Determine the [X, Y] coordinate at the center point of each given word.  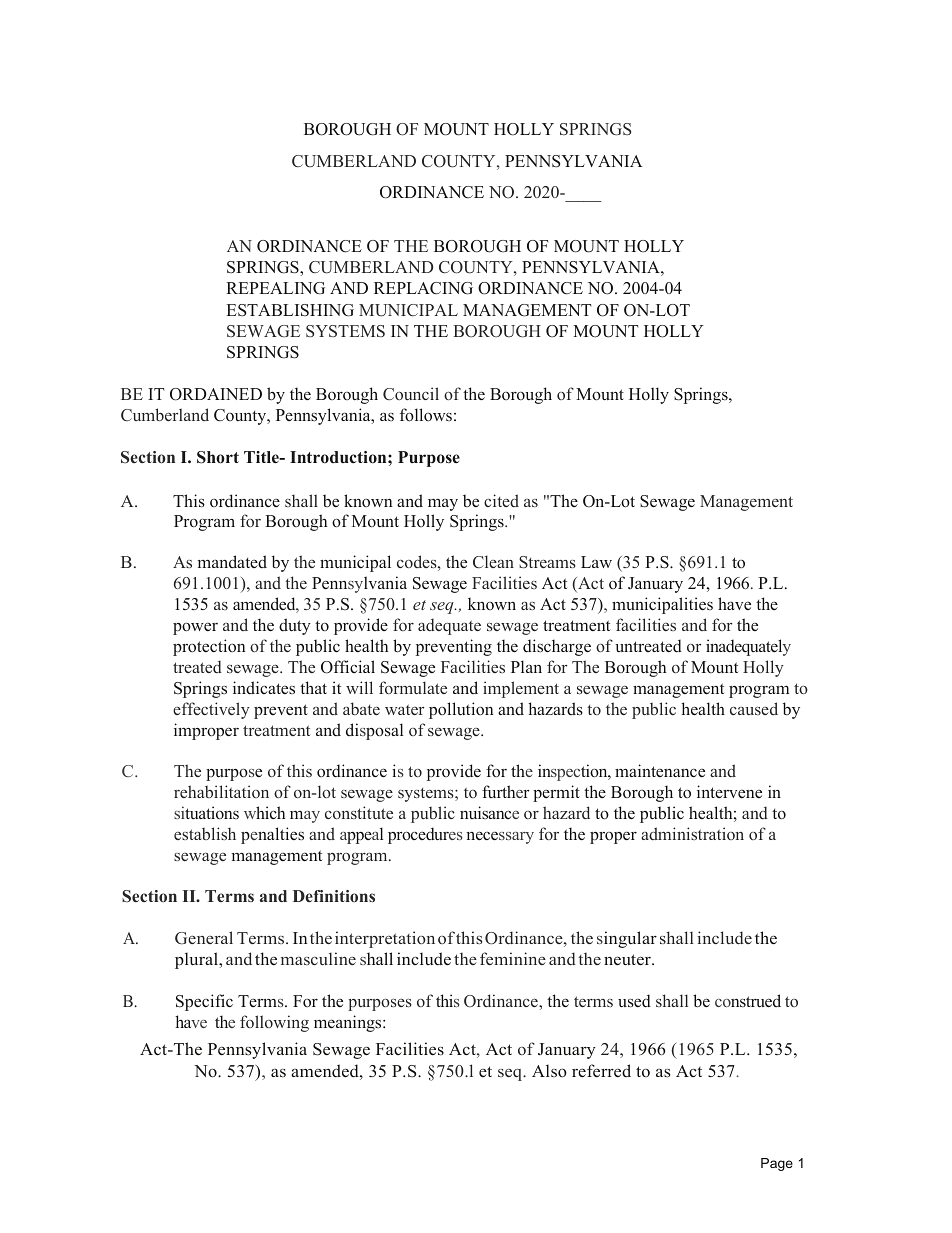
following [274, 1023]
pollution [461, 710]
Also [549, 1070]
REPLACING [423, 288]
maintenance [660, 770]
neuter [628, 960]
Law [596, 562]
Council [411, 393]
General [204, 938]
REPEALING [275, 288]
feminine [513, 958]
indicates [264, 688]
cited [501, 500]
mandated [232, 561]
